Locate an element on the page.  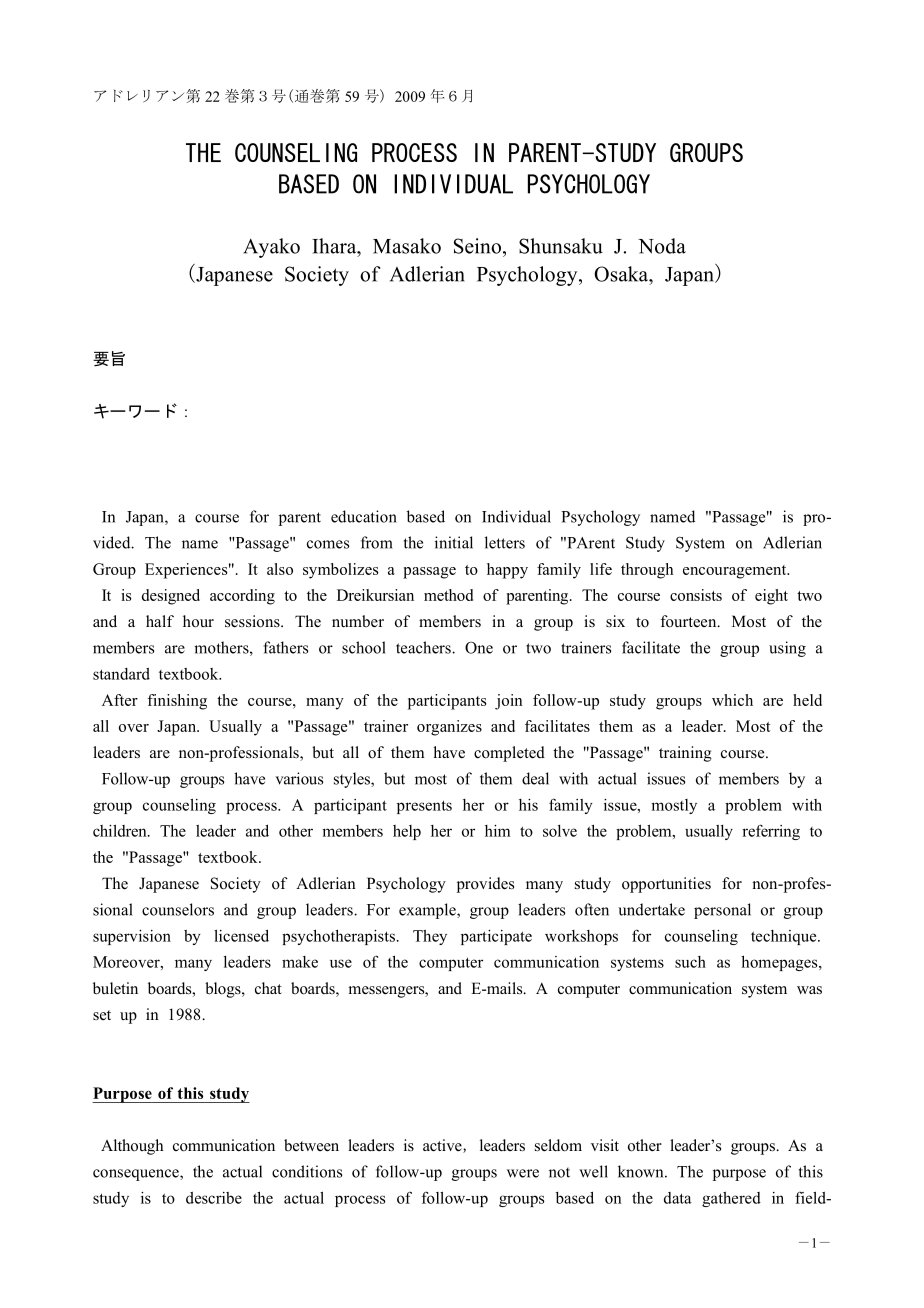
finishing is located at coordinates (177, 702).
